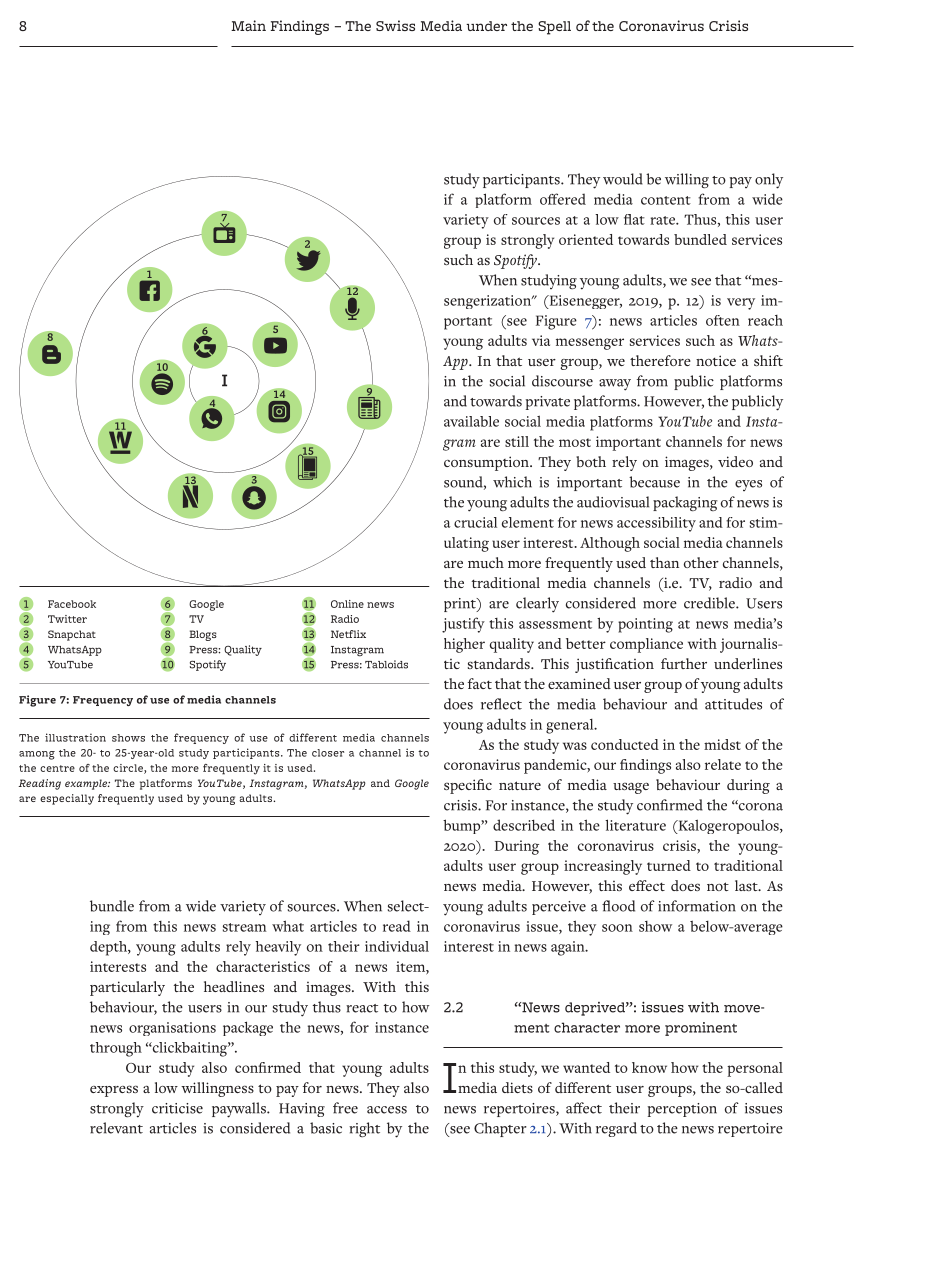 This document has height=1288, width=930. Describe the element at coordinates (177, 1108) in the document. I see `criticise` at that location.
